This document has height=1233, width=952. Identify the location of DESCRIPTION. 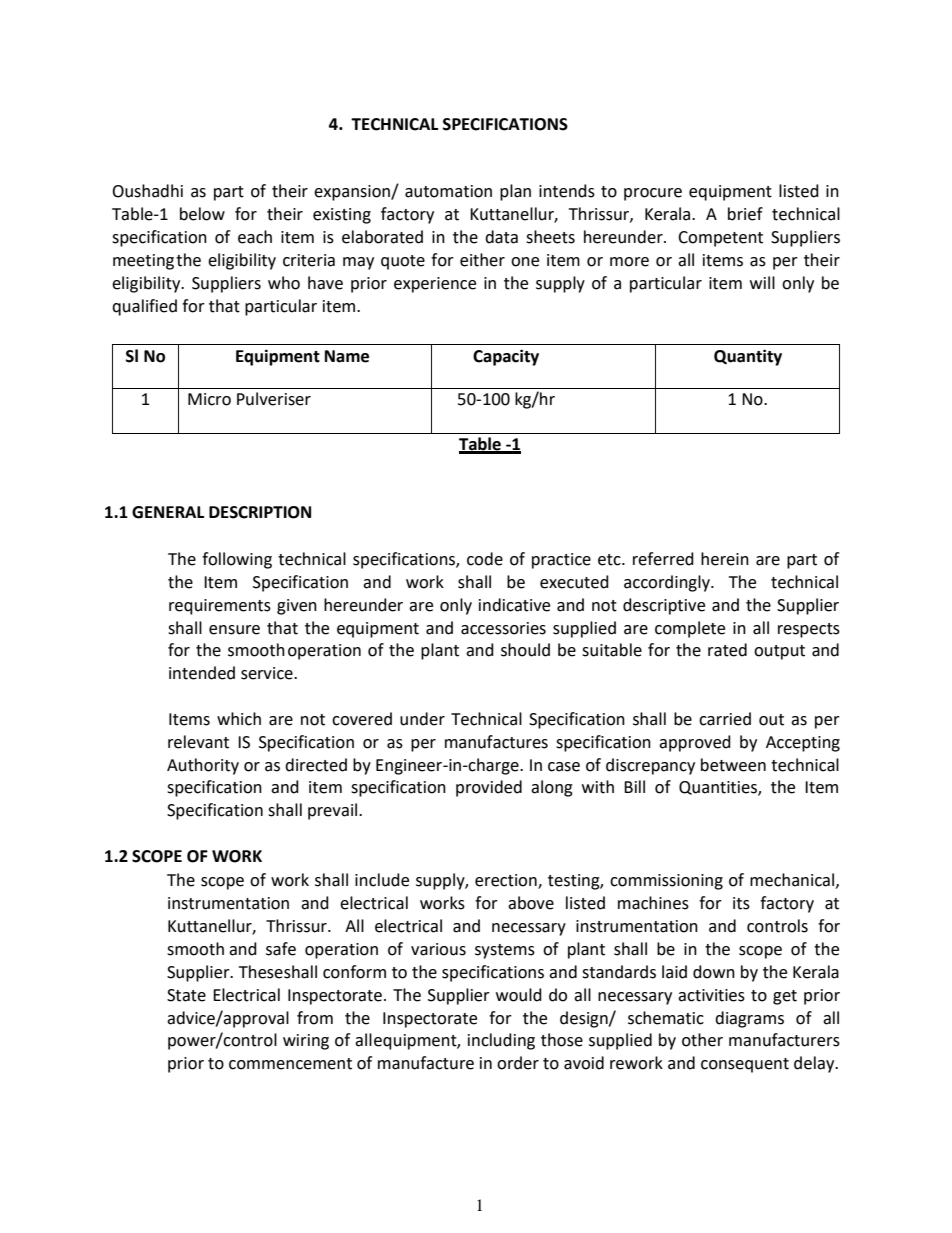
(260, 512).
